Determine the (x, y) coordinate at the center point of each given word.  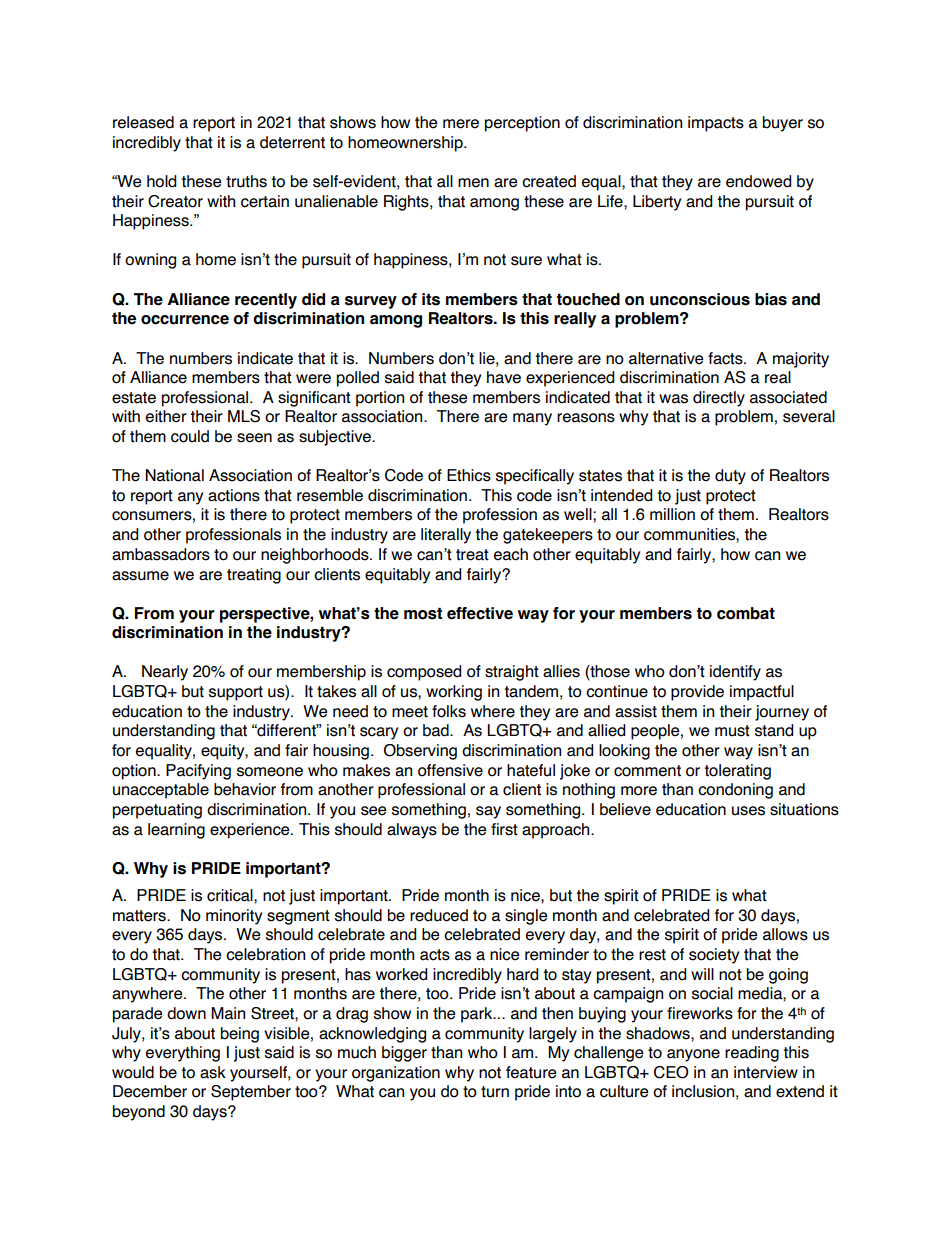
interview (766, 1072)
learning (176, 831)
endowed (758, 181)
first (504, 829)
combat (746, 613)
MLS (244, 416)
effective (480, 613)
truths (246, 181)
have (504, 377)
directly (719, 399)
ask (213, 1072)
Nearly (165, 673)
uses (748, 811)
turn (495, 1092)
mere (461, 124)
